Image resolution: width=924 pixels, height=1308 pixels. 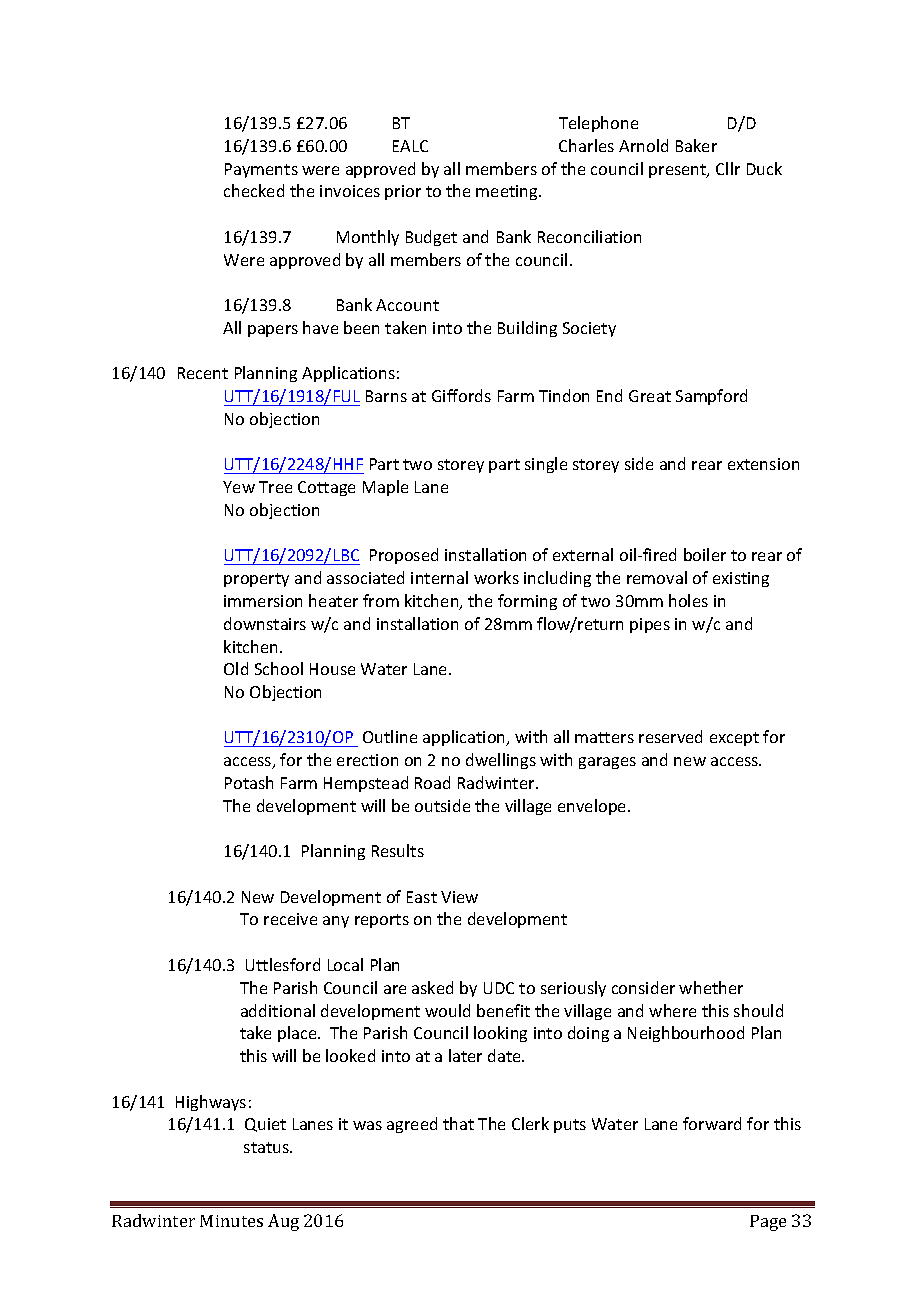 What do you see at coordinates (650, 396) in the page?
I see `Great` at bounding box center [650, 396].
